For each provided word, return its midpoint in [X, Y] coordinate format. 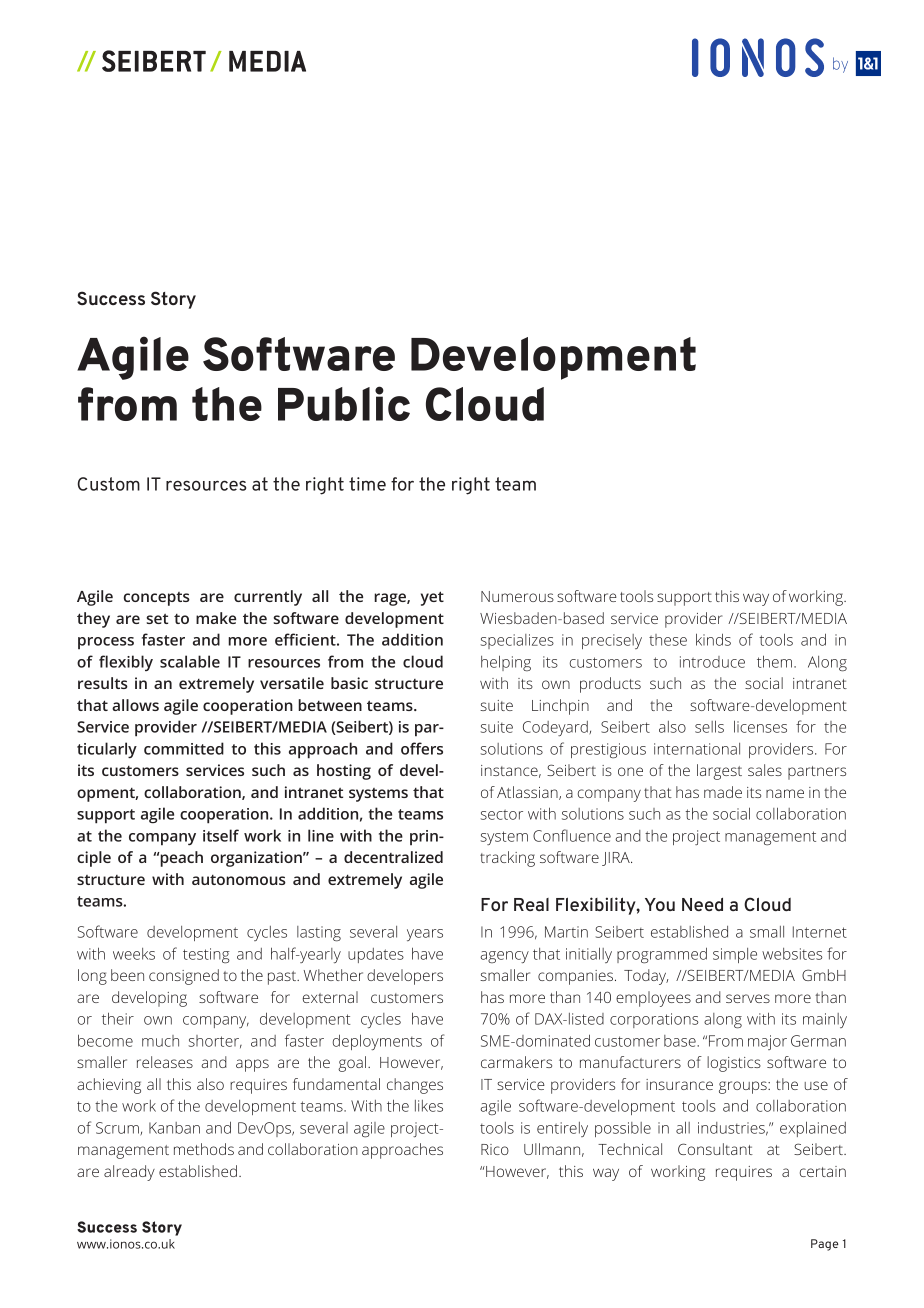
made [723, 792]
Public [344, 403]
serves [748, 998]
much [160, 1041]
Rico [495, 1149]
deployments [377, 1042]
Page [824, 1245]
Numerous [517, 596]
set [157, 619]
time [367, 484]
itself [221, 835]
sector [502, 814]
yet [432, 598]
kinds [713, 639]
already [129, 1173]
